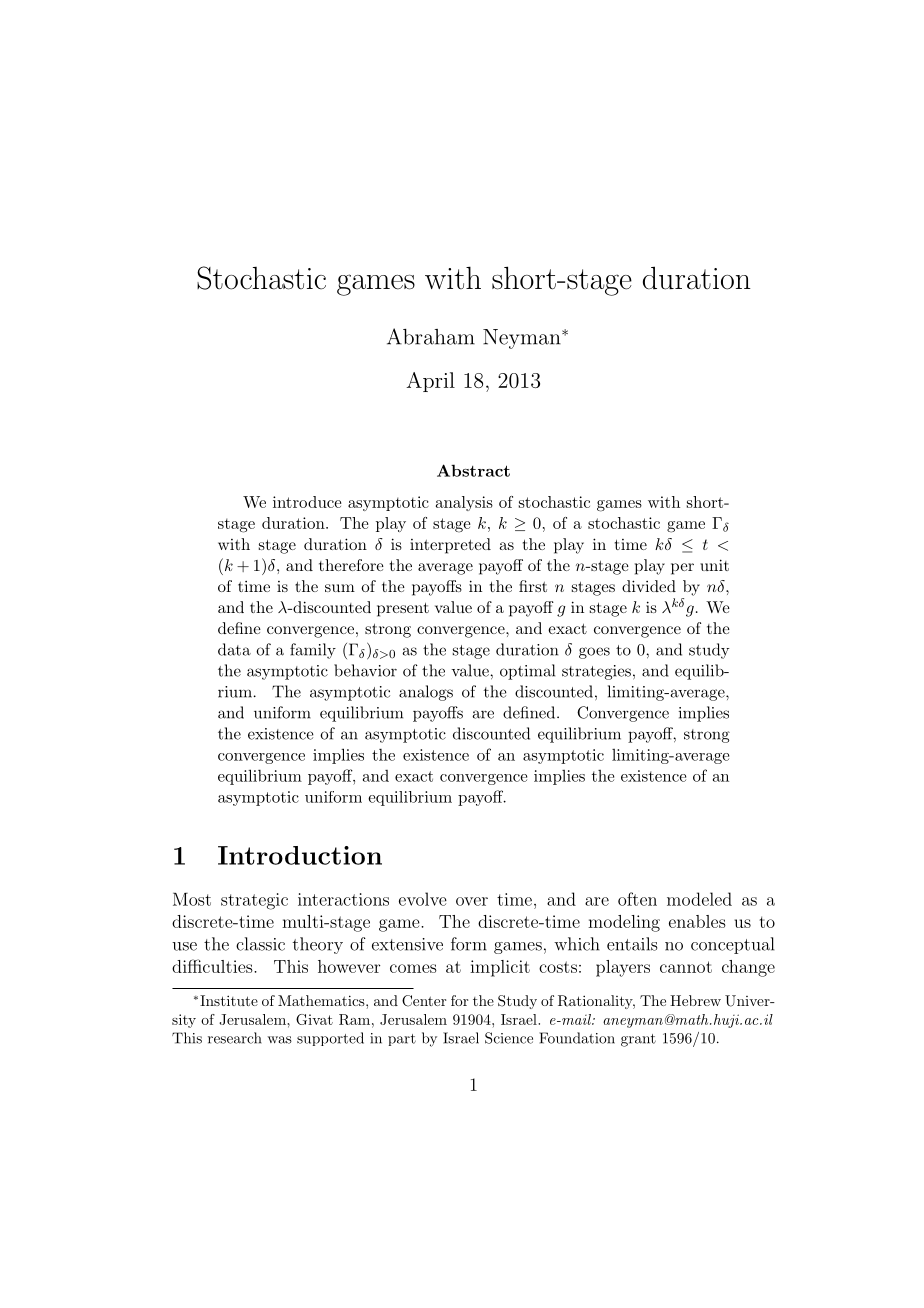 The image size is (924, 1308). I want to click on sum, so click(340, 588).
